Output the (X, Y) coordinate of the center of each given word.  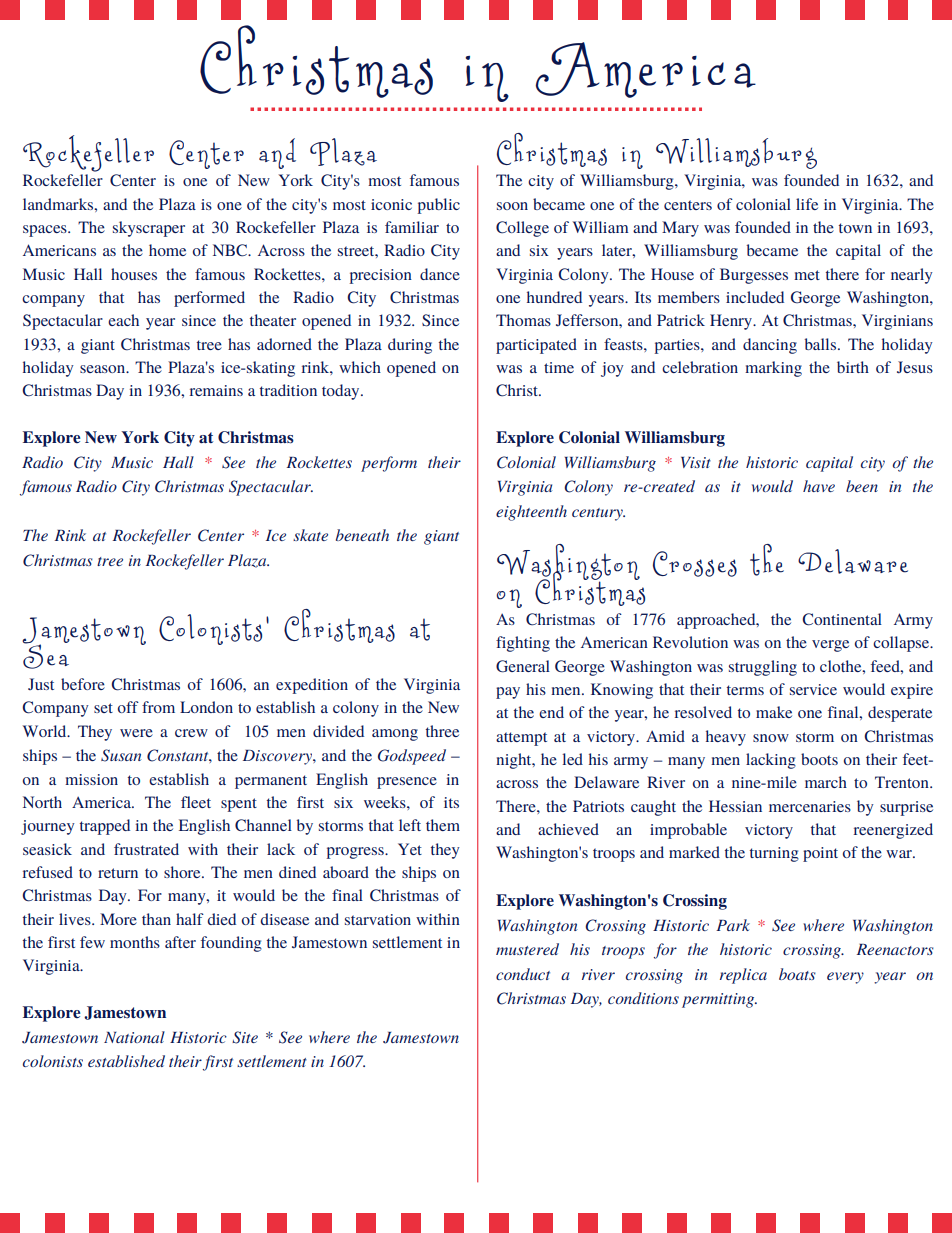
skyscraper (149, 229)
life (807, 204)
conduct (523, 974)
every (845, 978)
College (522, 229)
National (134, 1037)
